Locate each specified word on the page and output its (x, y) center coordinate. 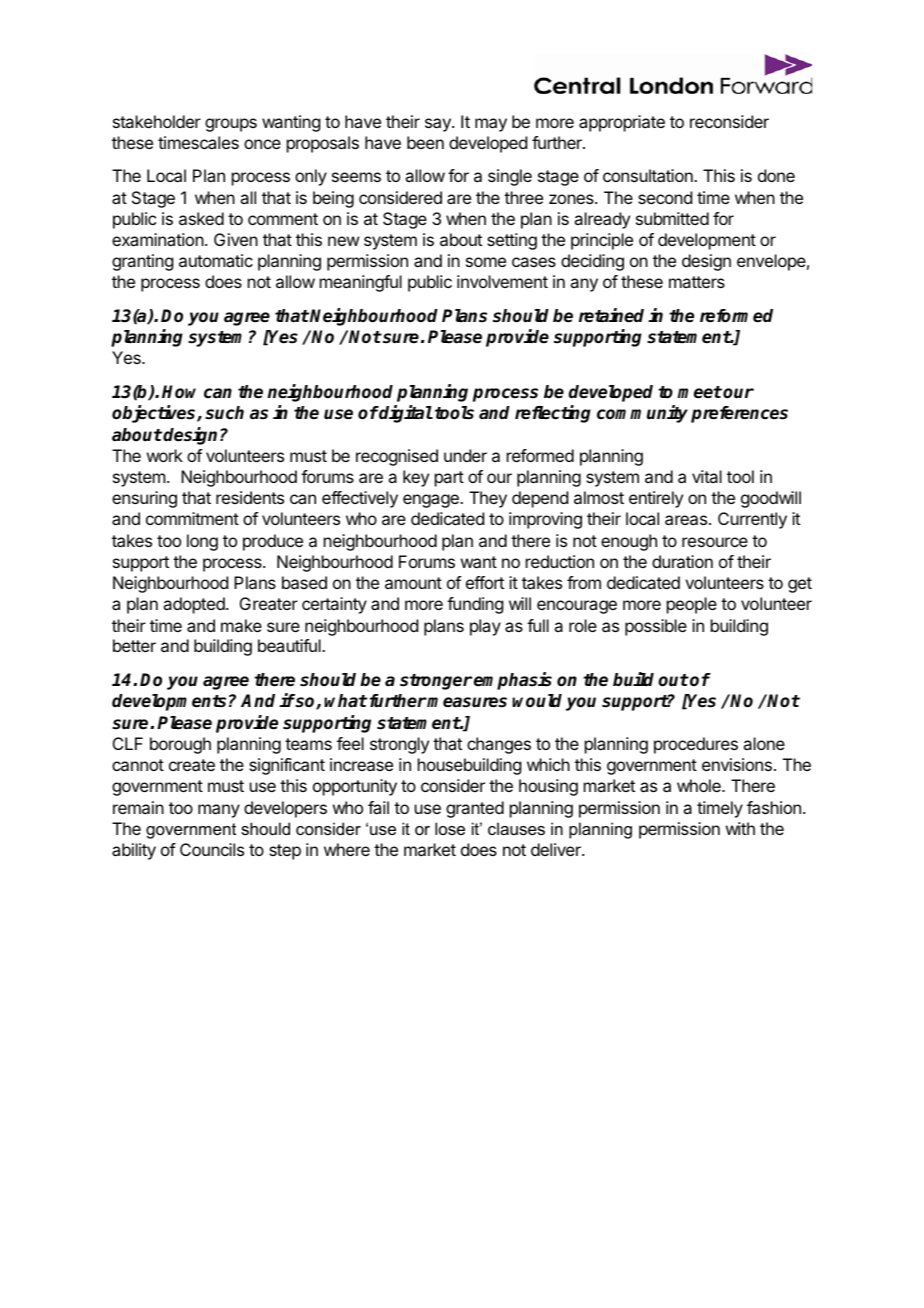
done (776, 175)
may (491, 125)
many (219, 811)
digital (405, 414)
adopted (195, 605)
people (692, 605)
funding (475, 605)
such (224, 413)
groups (231, 125)
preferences (739, 414)
